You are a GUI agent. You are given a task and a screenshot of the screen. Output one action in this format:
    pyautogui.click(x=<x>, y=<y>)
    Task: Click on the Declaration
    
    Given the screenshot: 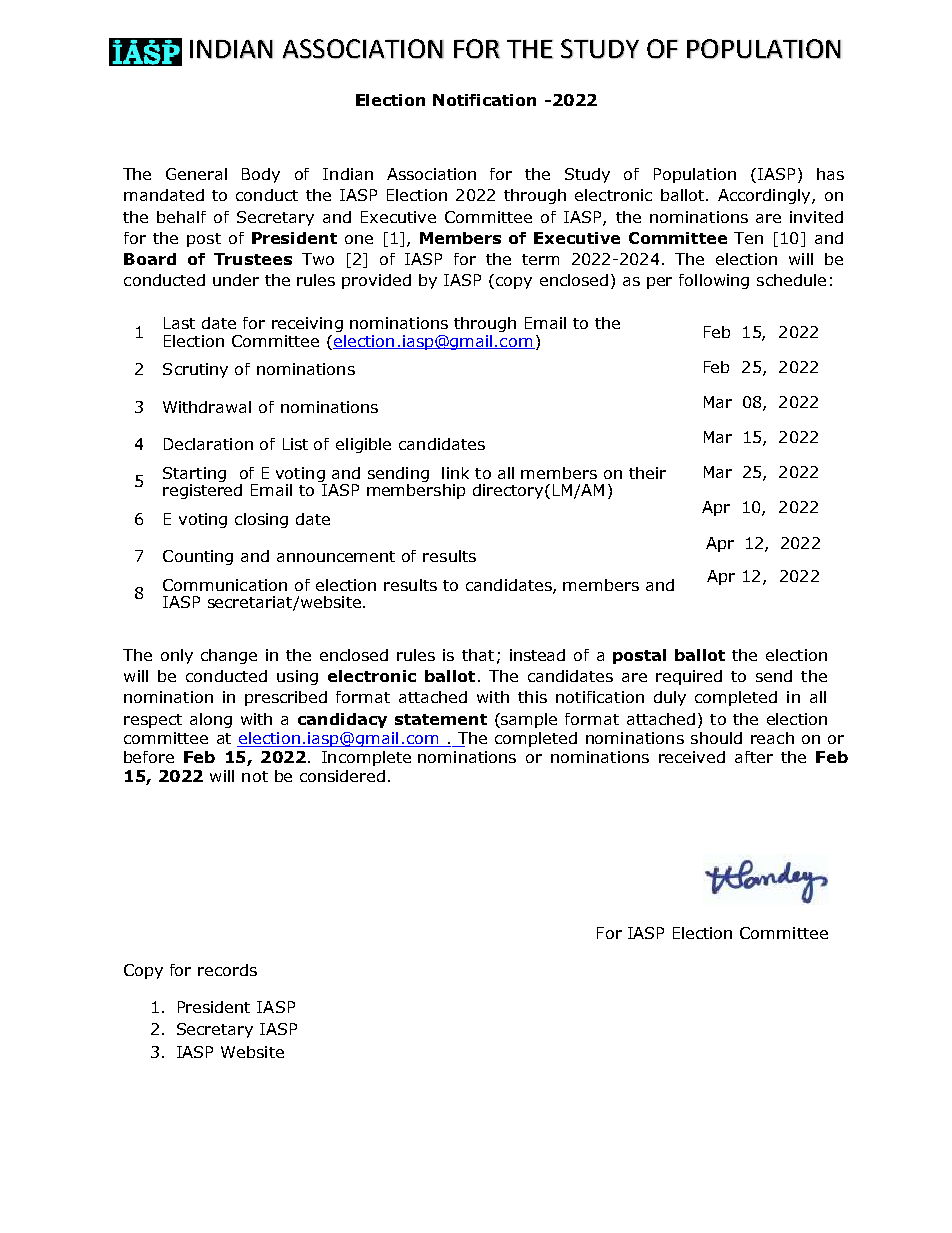 What is the action you would take?
    pyautogui.click(x=208, y=444)
